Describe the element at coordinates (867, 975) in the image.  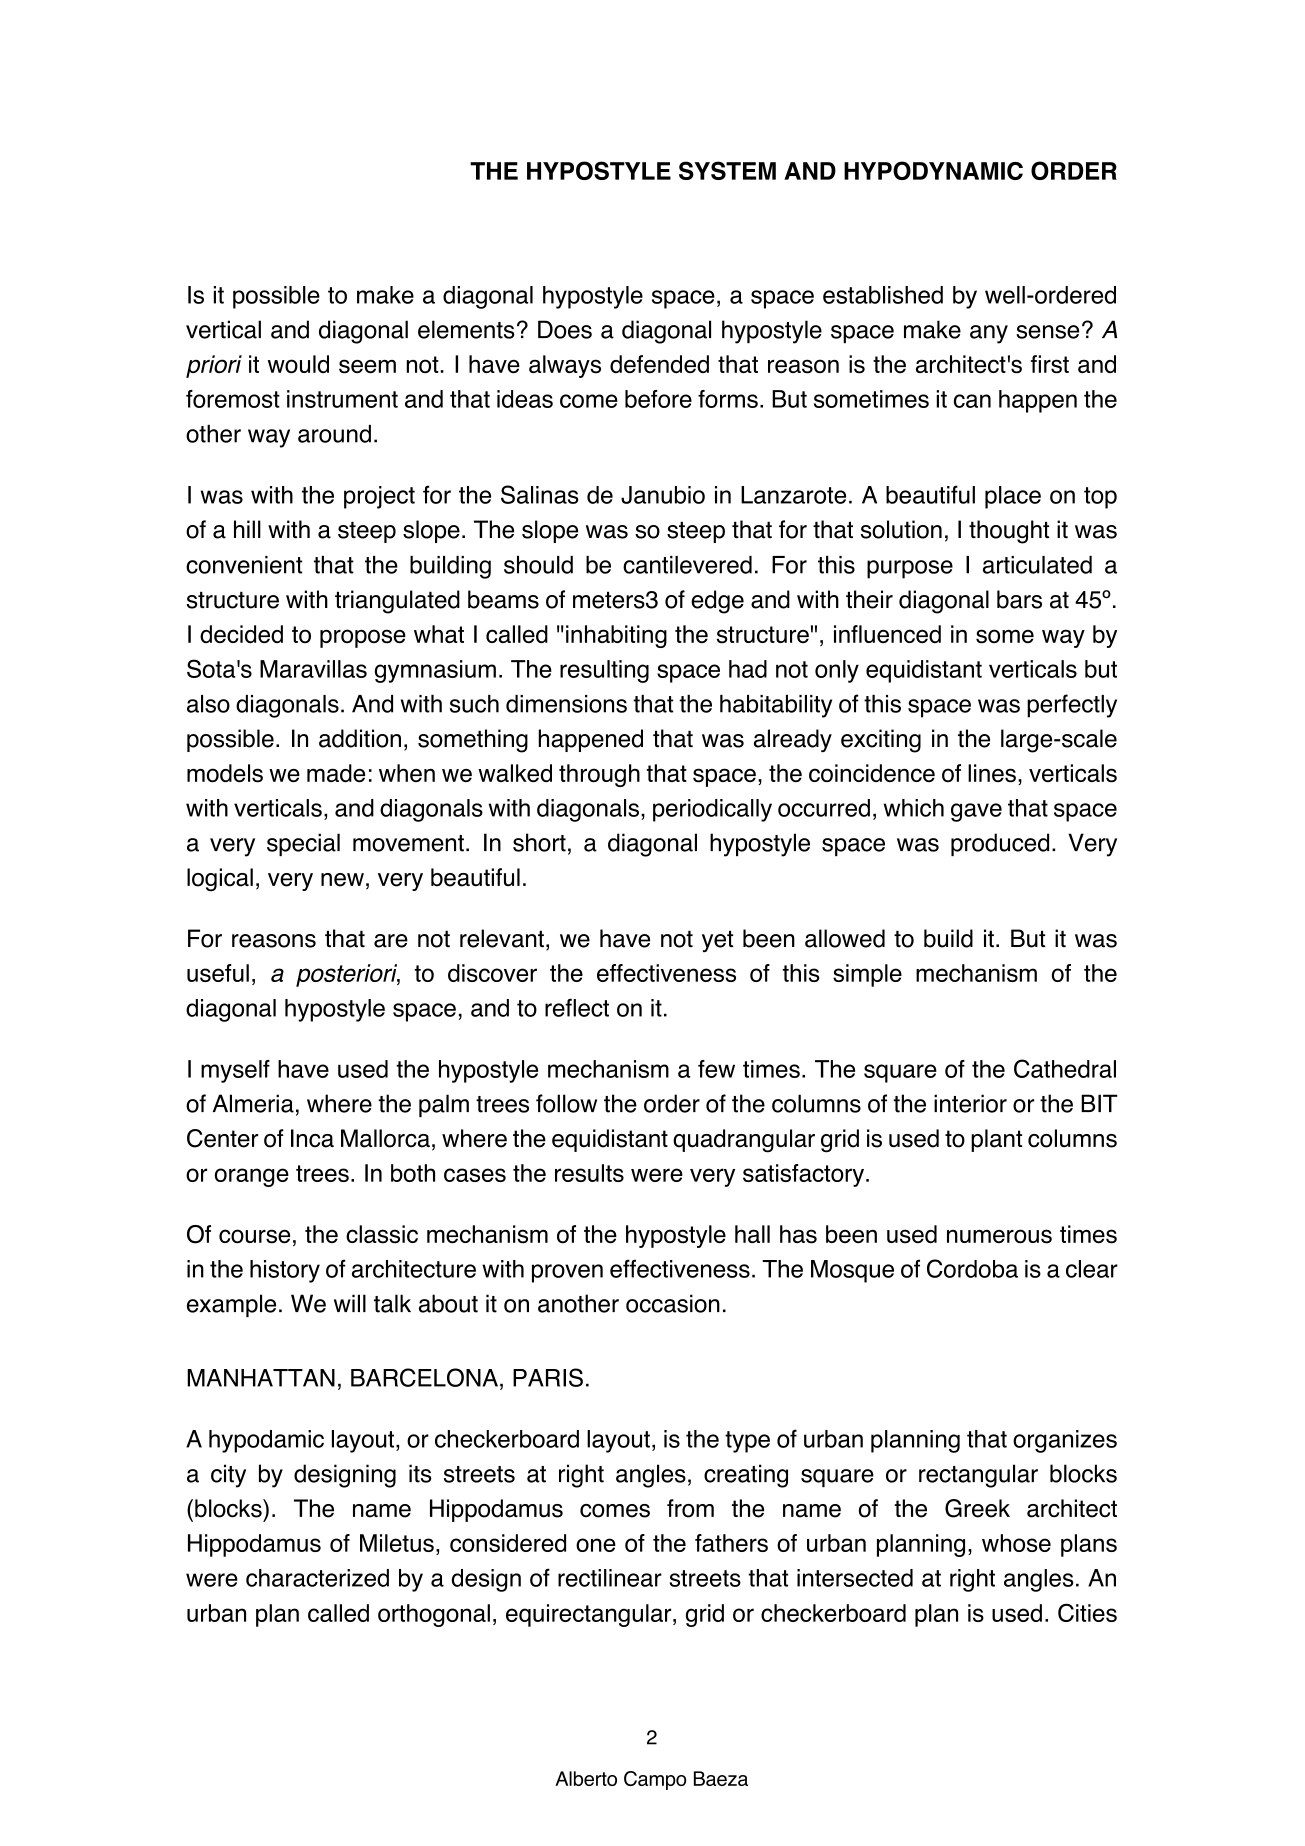
I see `simple` at that location.
